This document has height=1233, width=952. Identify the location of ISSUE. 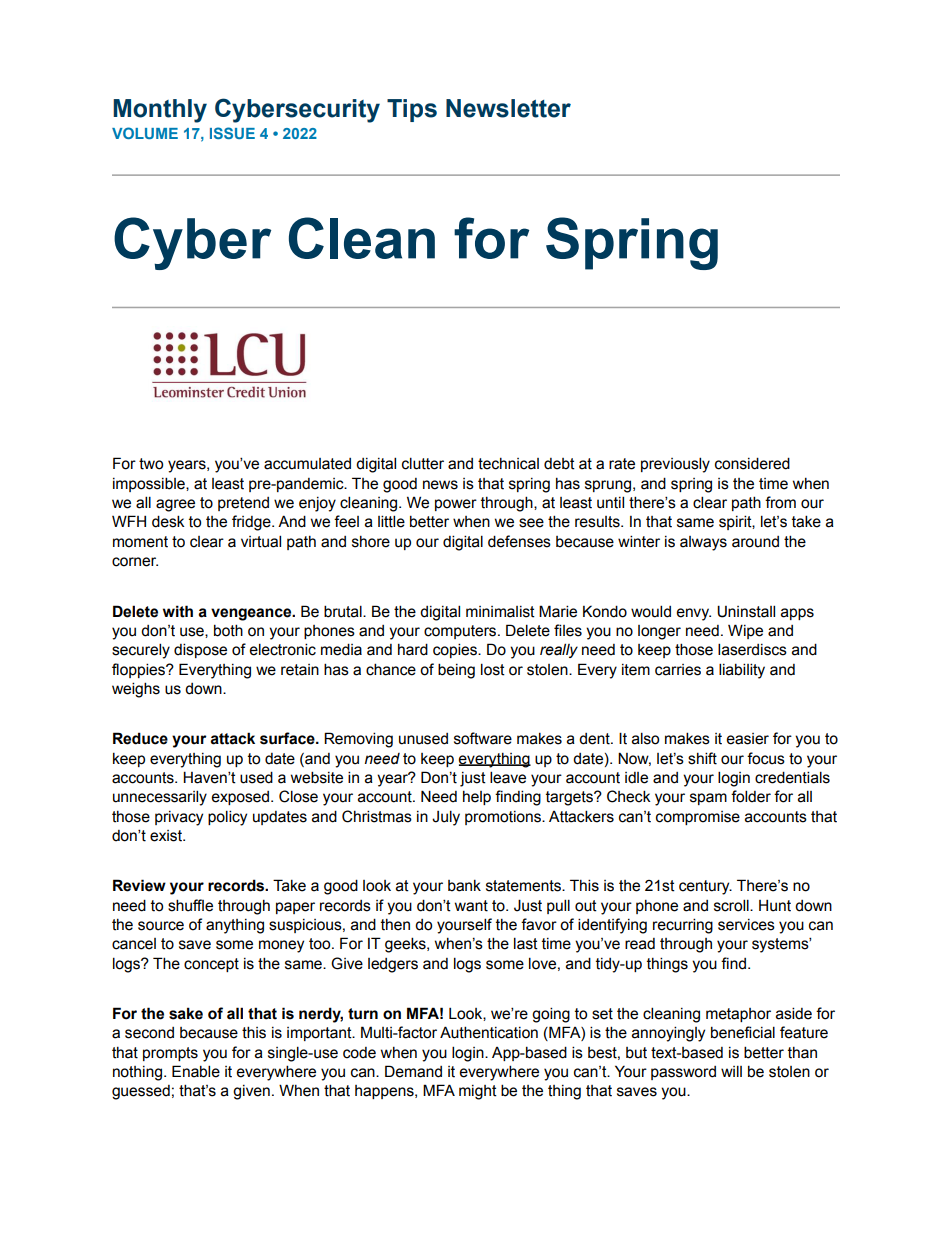
(232, 133).
